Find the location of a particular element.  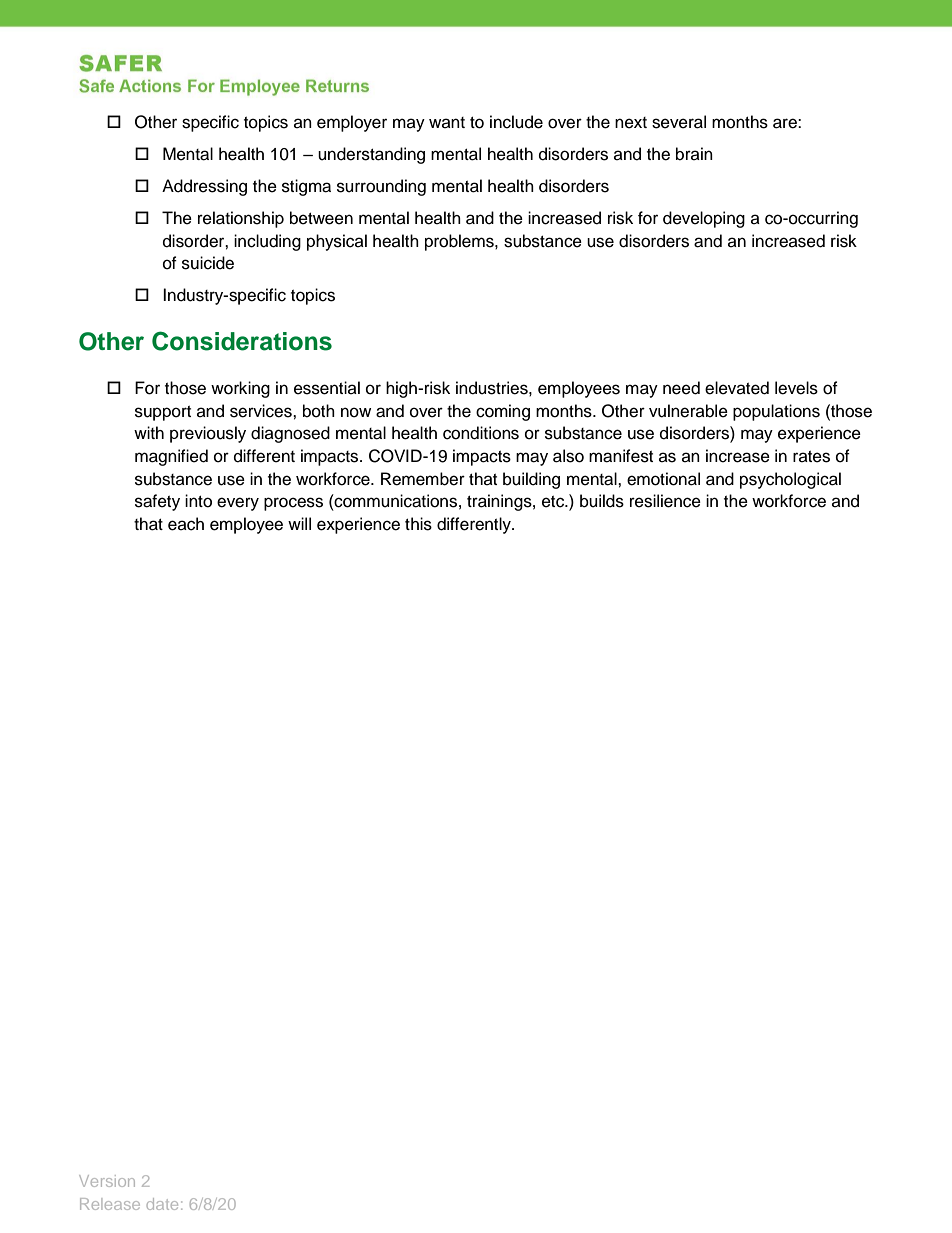

each is located at coordinates (186, 524).
